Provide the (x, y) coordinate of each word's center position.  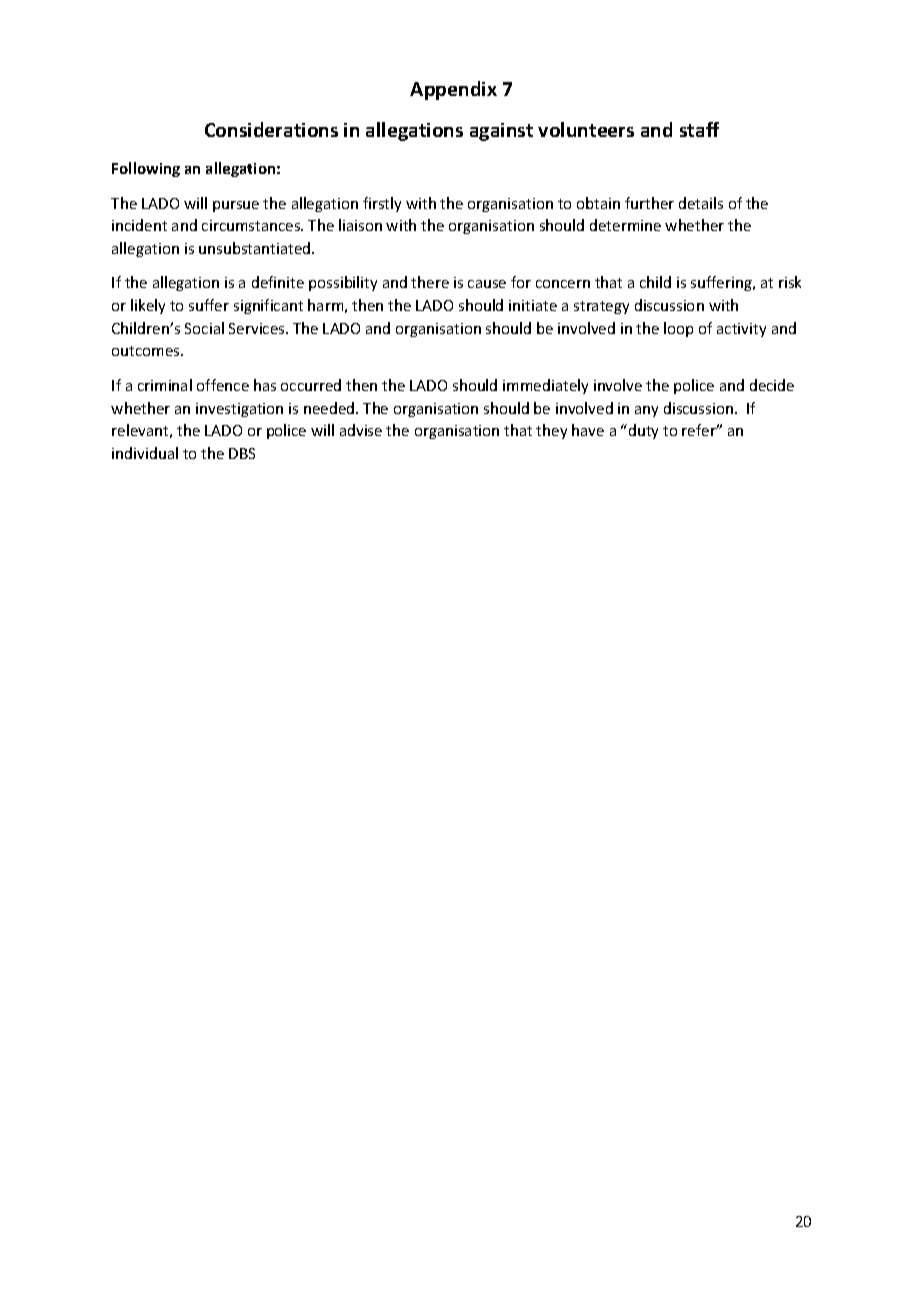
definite (278, 282)
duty (643, 431)
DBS (242, 453)
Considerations (271, 129)
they (551, 431)
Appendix (453, 90)
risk (790, 282)
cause (487, 284)
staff (699, 129)
